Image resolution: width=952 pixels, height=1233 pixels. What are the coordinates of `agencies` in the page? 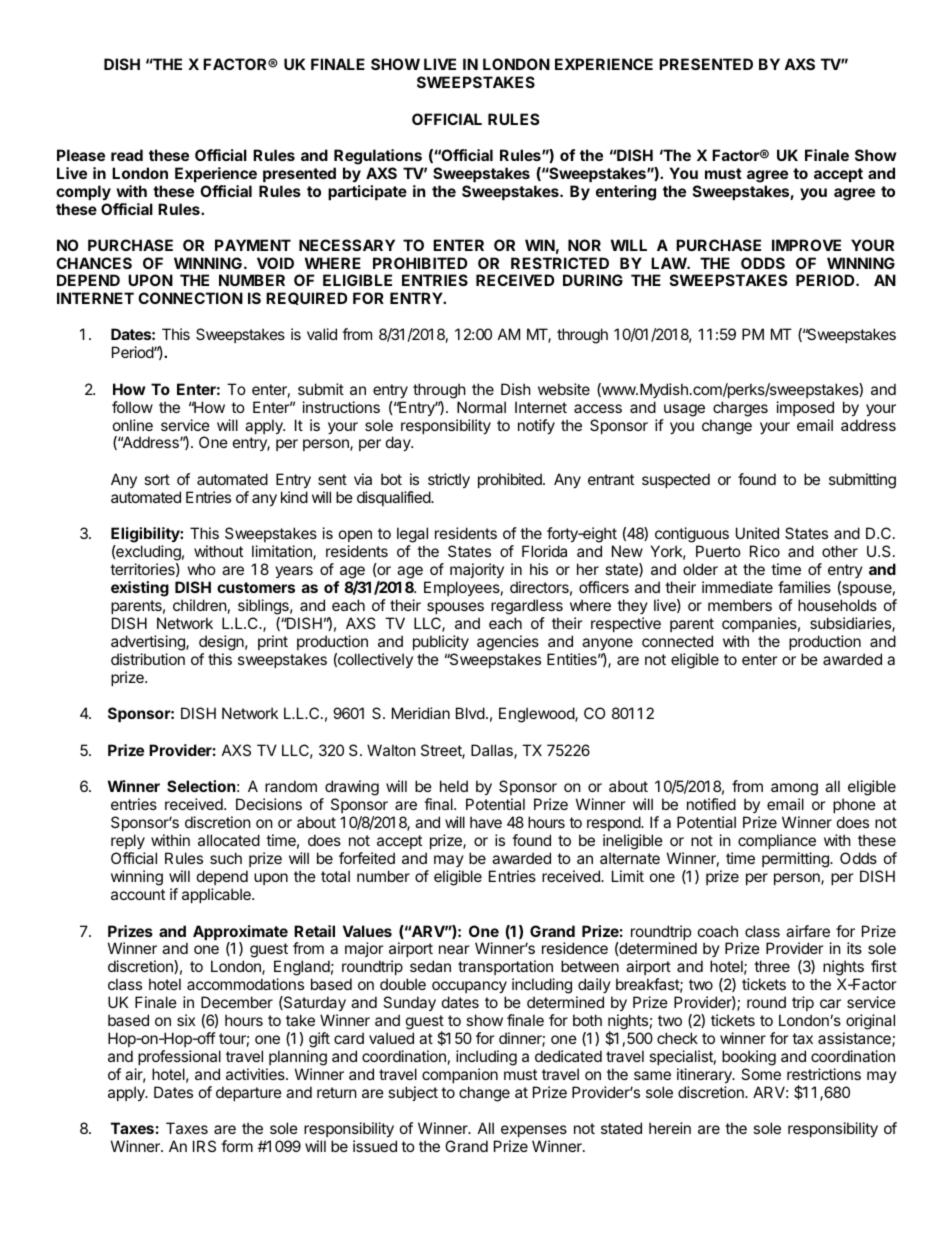 It's located at (508, 643).
